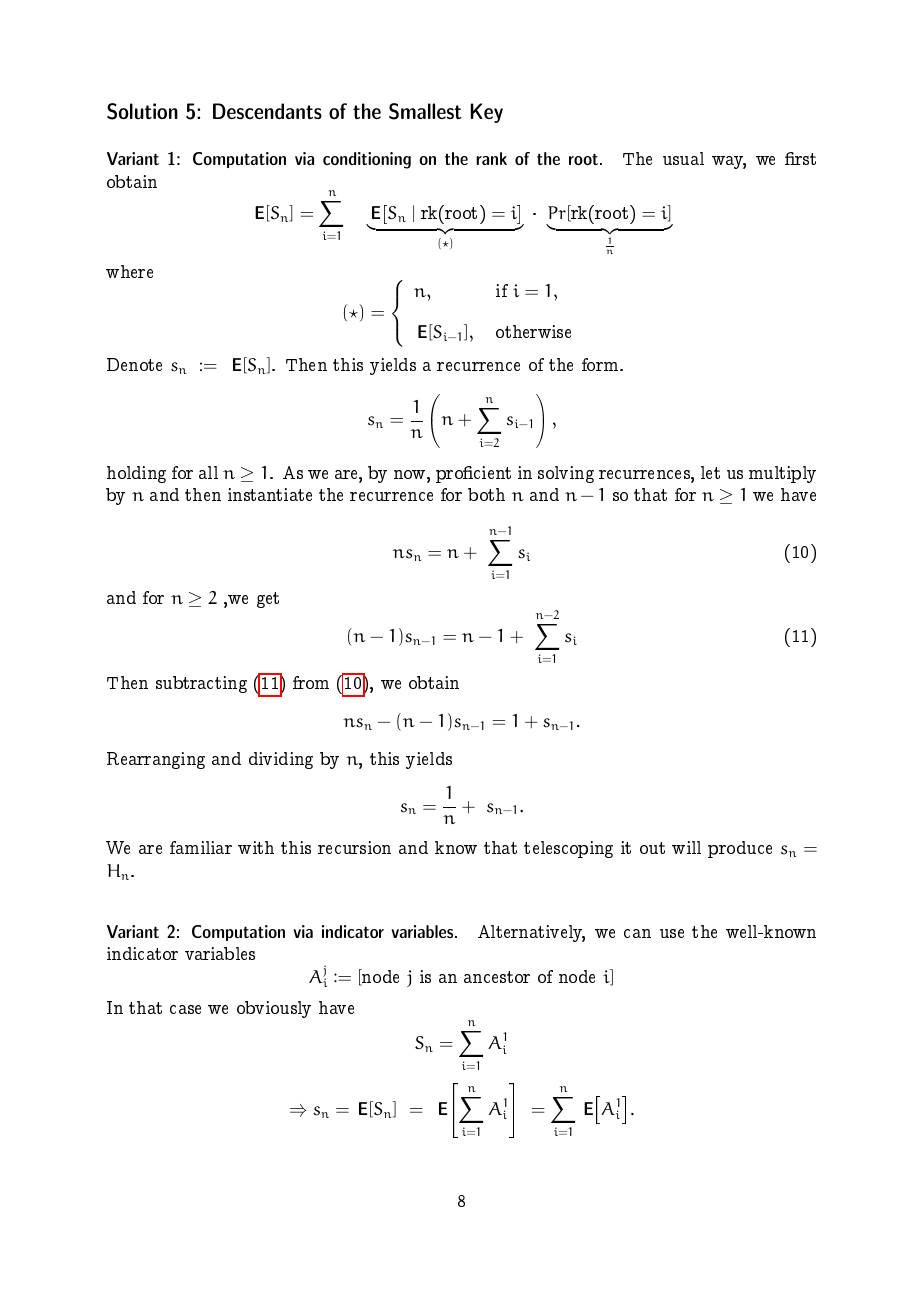 This screenshot has height=1308, width=924. What do you see at coordinates (268, 600) in the screenshot?
I see `get` at bounding box center [268, 600].
